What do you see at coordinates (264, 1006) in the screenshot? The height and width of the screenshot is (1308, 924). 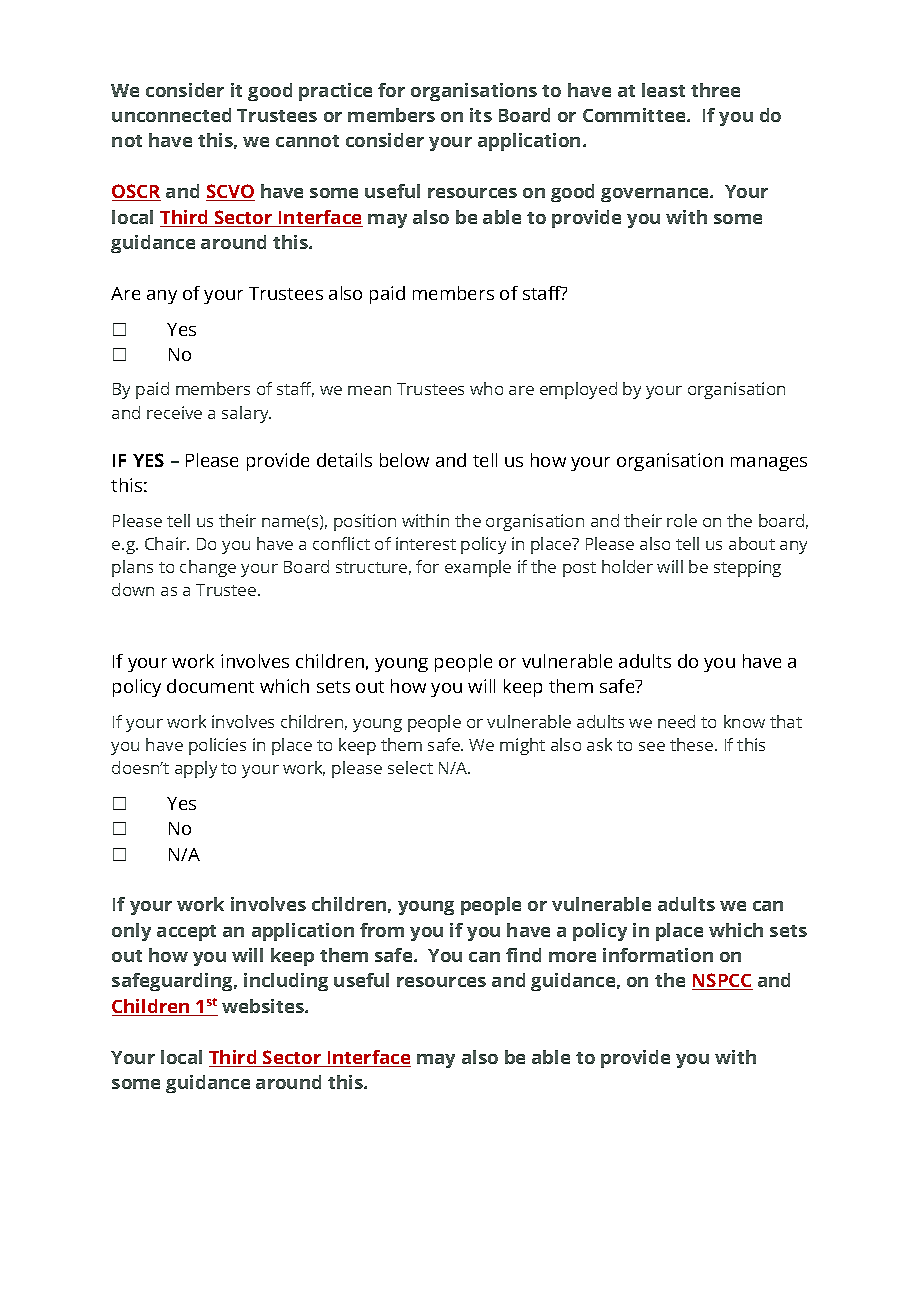 I see `websites` at bounding box center [264, 1006].
